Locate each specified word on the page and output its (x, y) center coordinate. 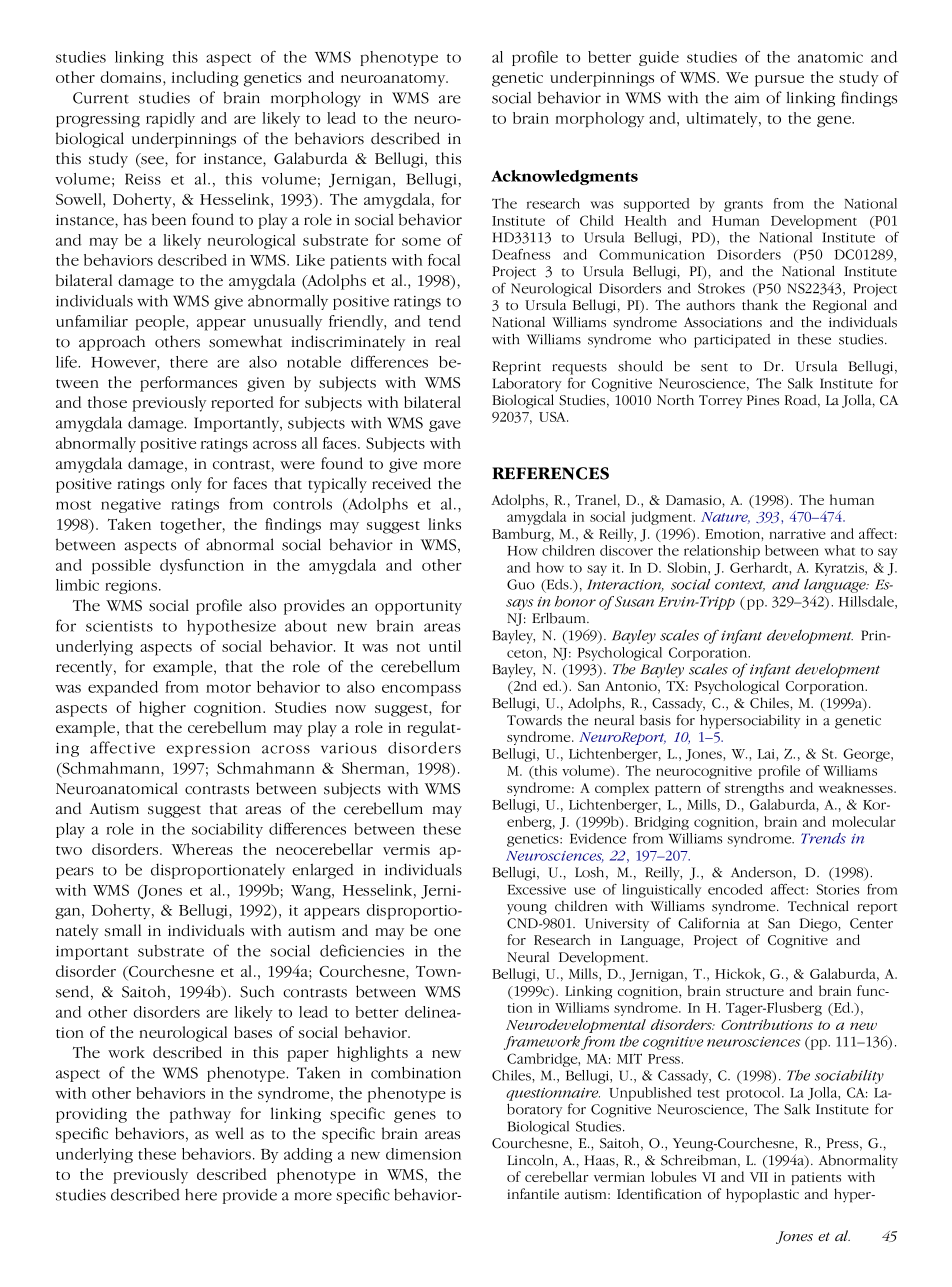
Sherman (374, 768)
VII (759, 1177)
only (186, 485)
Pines (763, 400)
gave (445, 426)
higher (162, 709)
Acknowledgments (564, 177)
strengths (754, 789)
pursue (779, 81)
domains (131, 77)
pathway (200, 1115)
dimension (423, 1154)
